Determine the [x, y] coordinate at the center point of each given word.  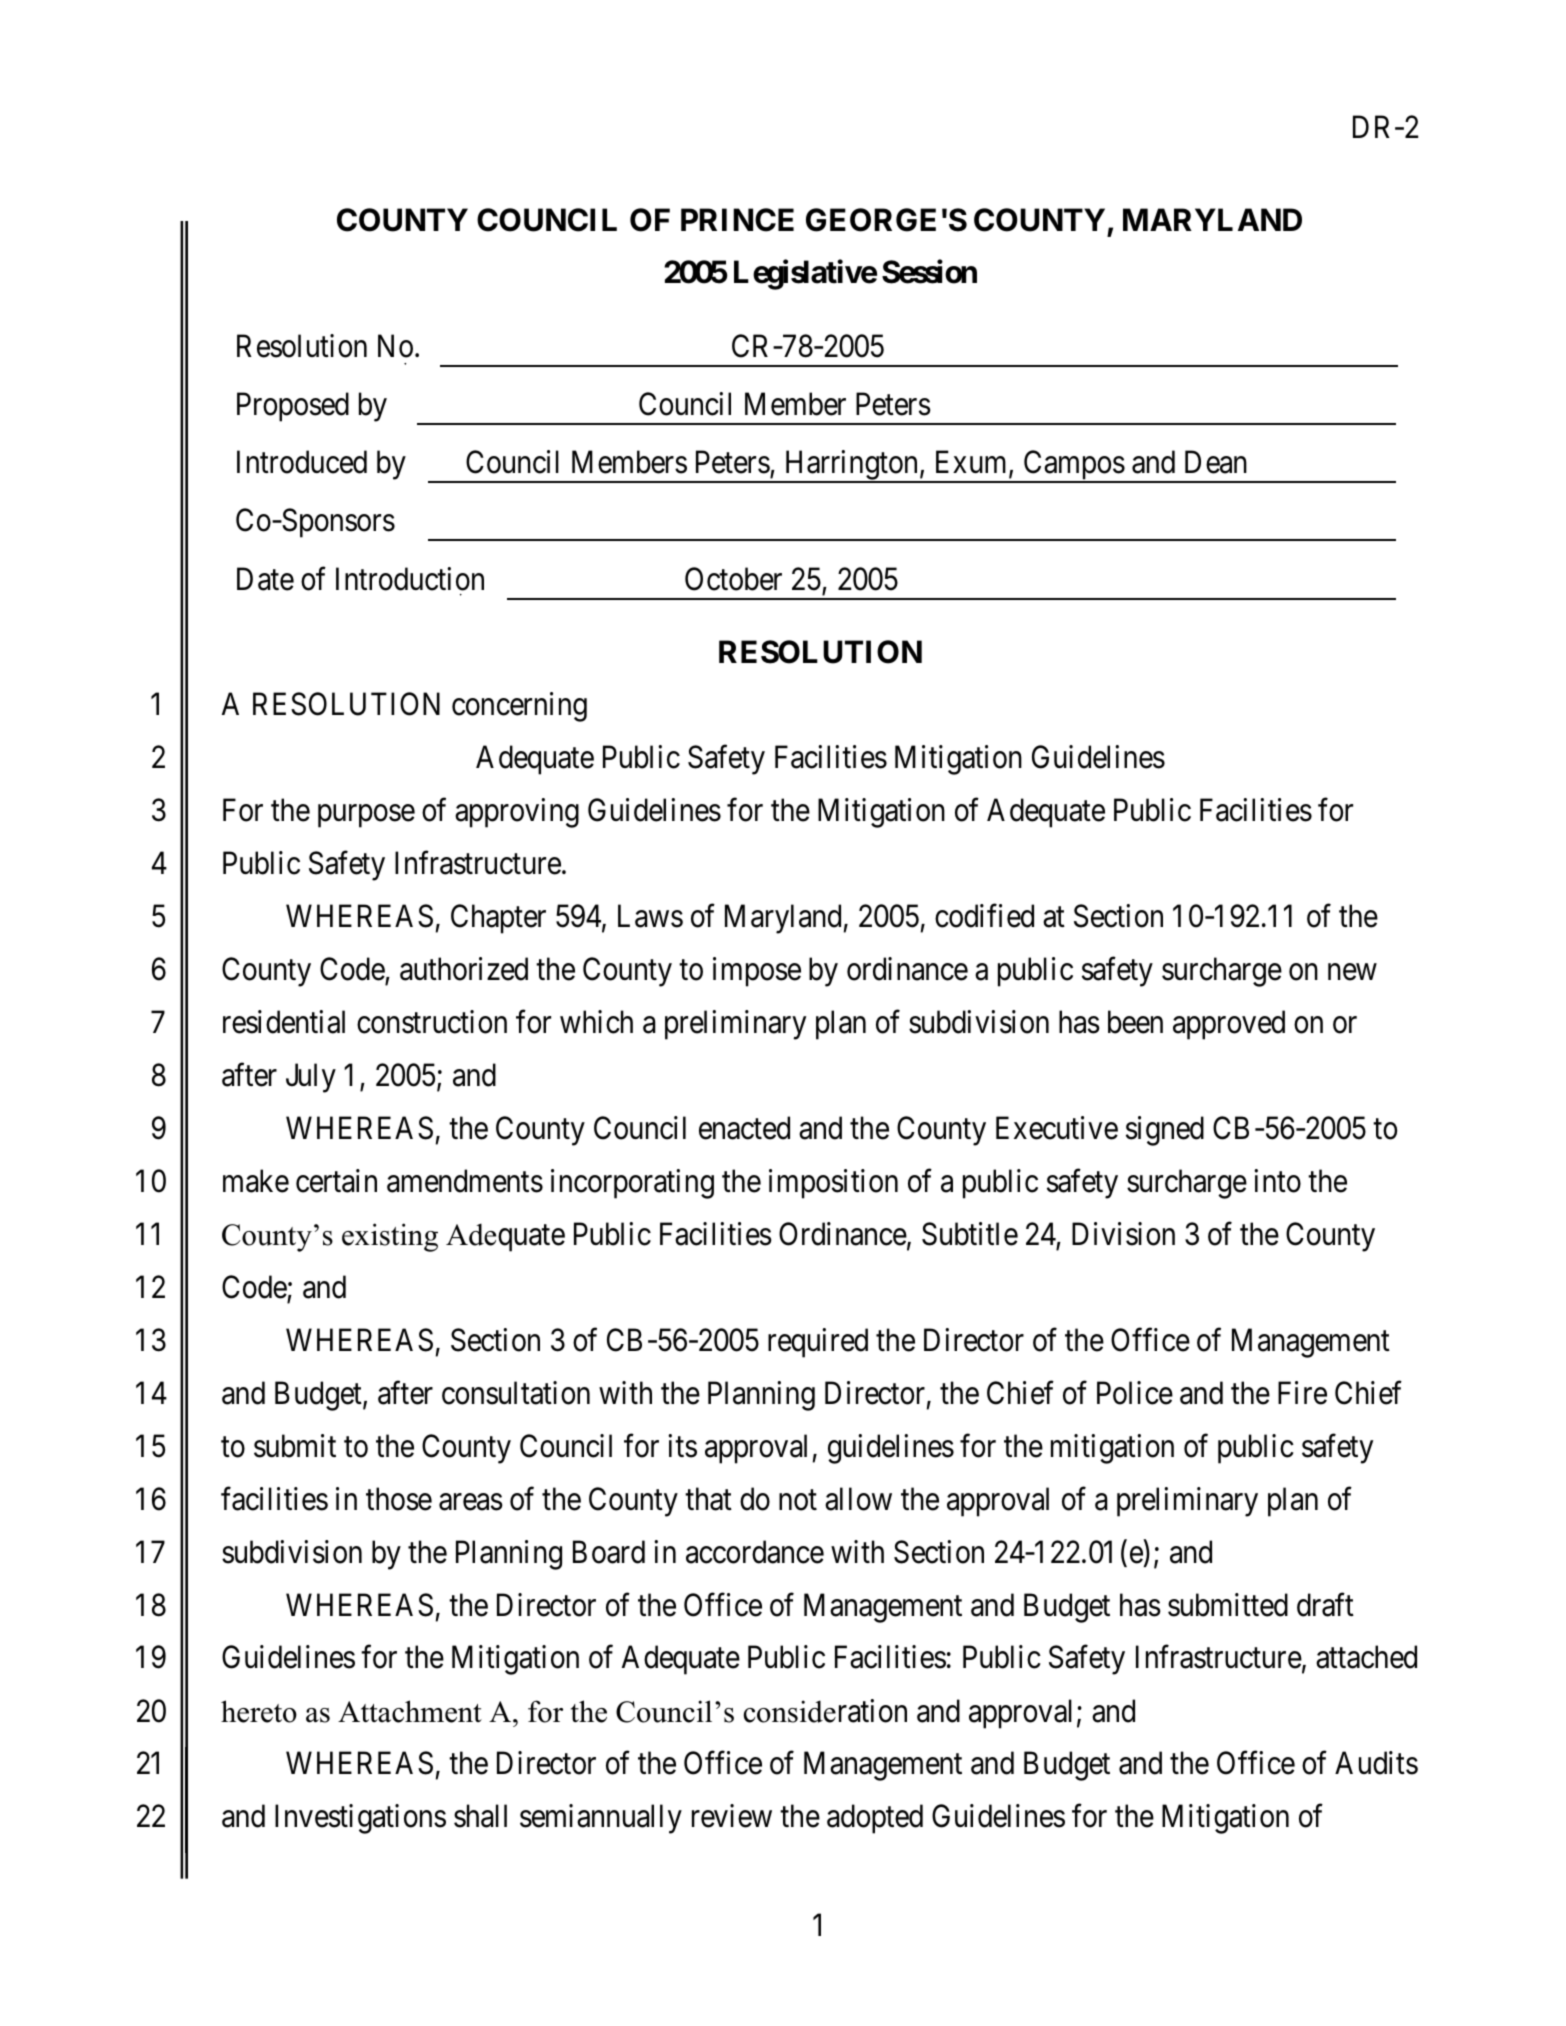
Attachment [410, 1711]
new [1352, 972]
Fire [1302, 1393]
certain [336, 1181]
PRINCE [737, 220]
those [399, 1499]
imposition [833, 1184]
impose [757, 972]
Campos [1073, 466]
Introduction [410, 579]
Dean [1216, 462]
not [798, 1500]
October [733, 579]
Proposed [293, 407]
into [1277, 1181]
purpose [366, 816]
